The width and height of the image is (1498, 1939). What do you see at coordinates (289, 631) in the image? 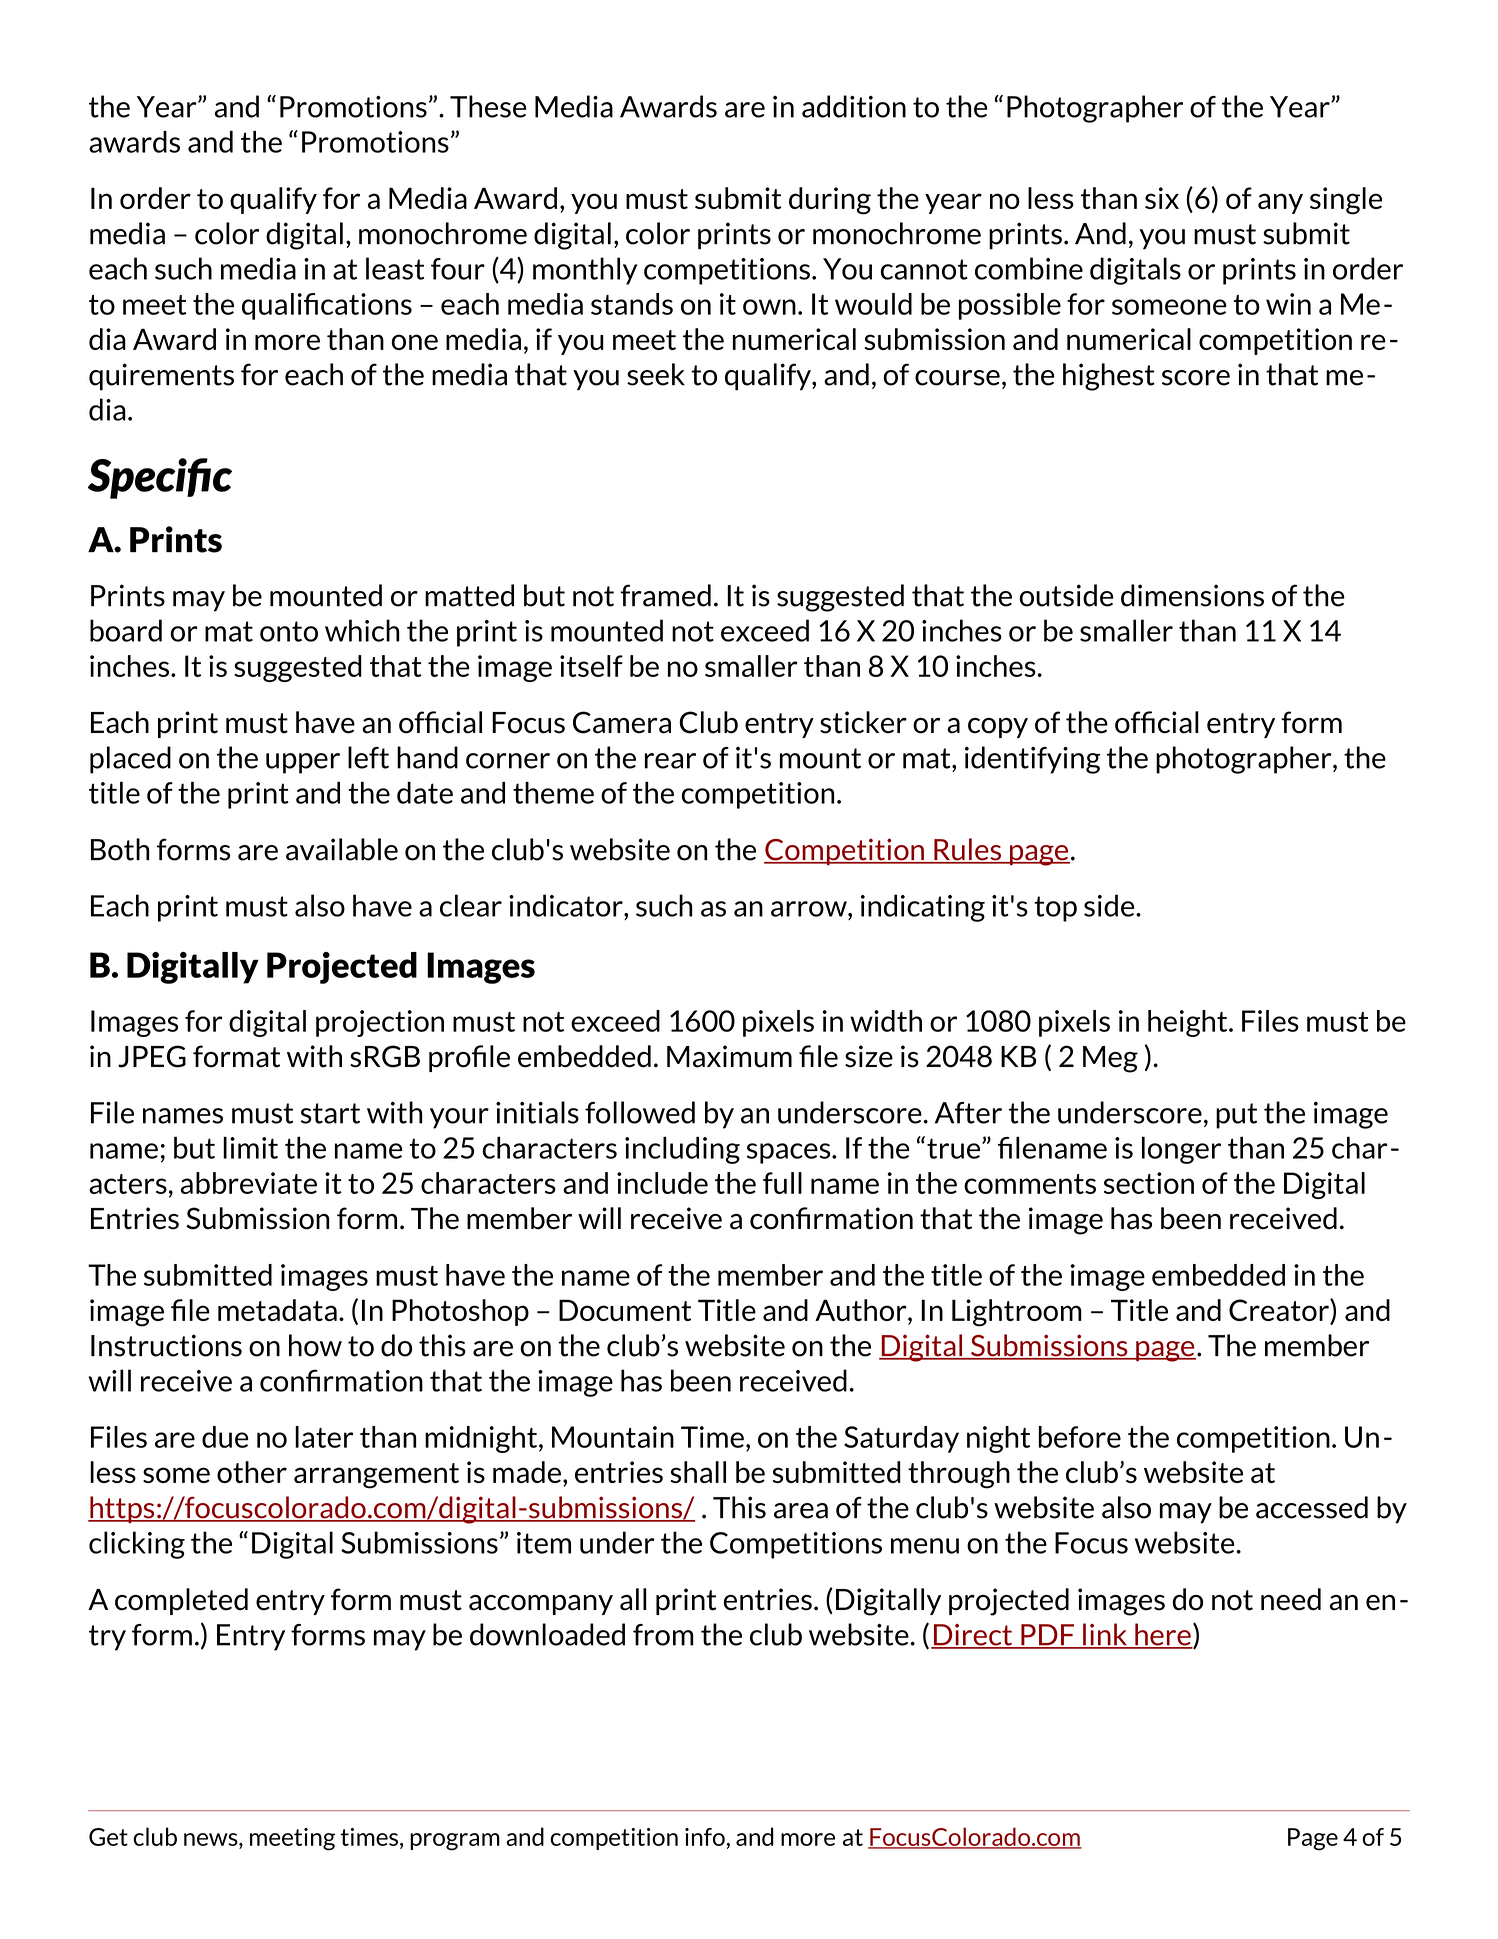
I see `onto` at bounding box center [289, 631].
